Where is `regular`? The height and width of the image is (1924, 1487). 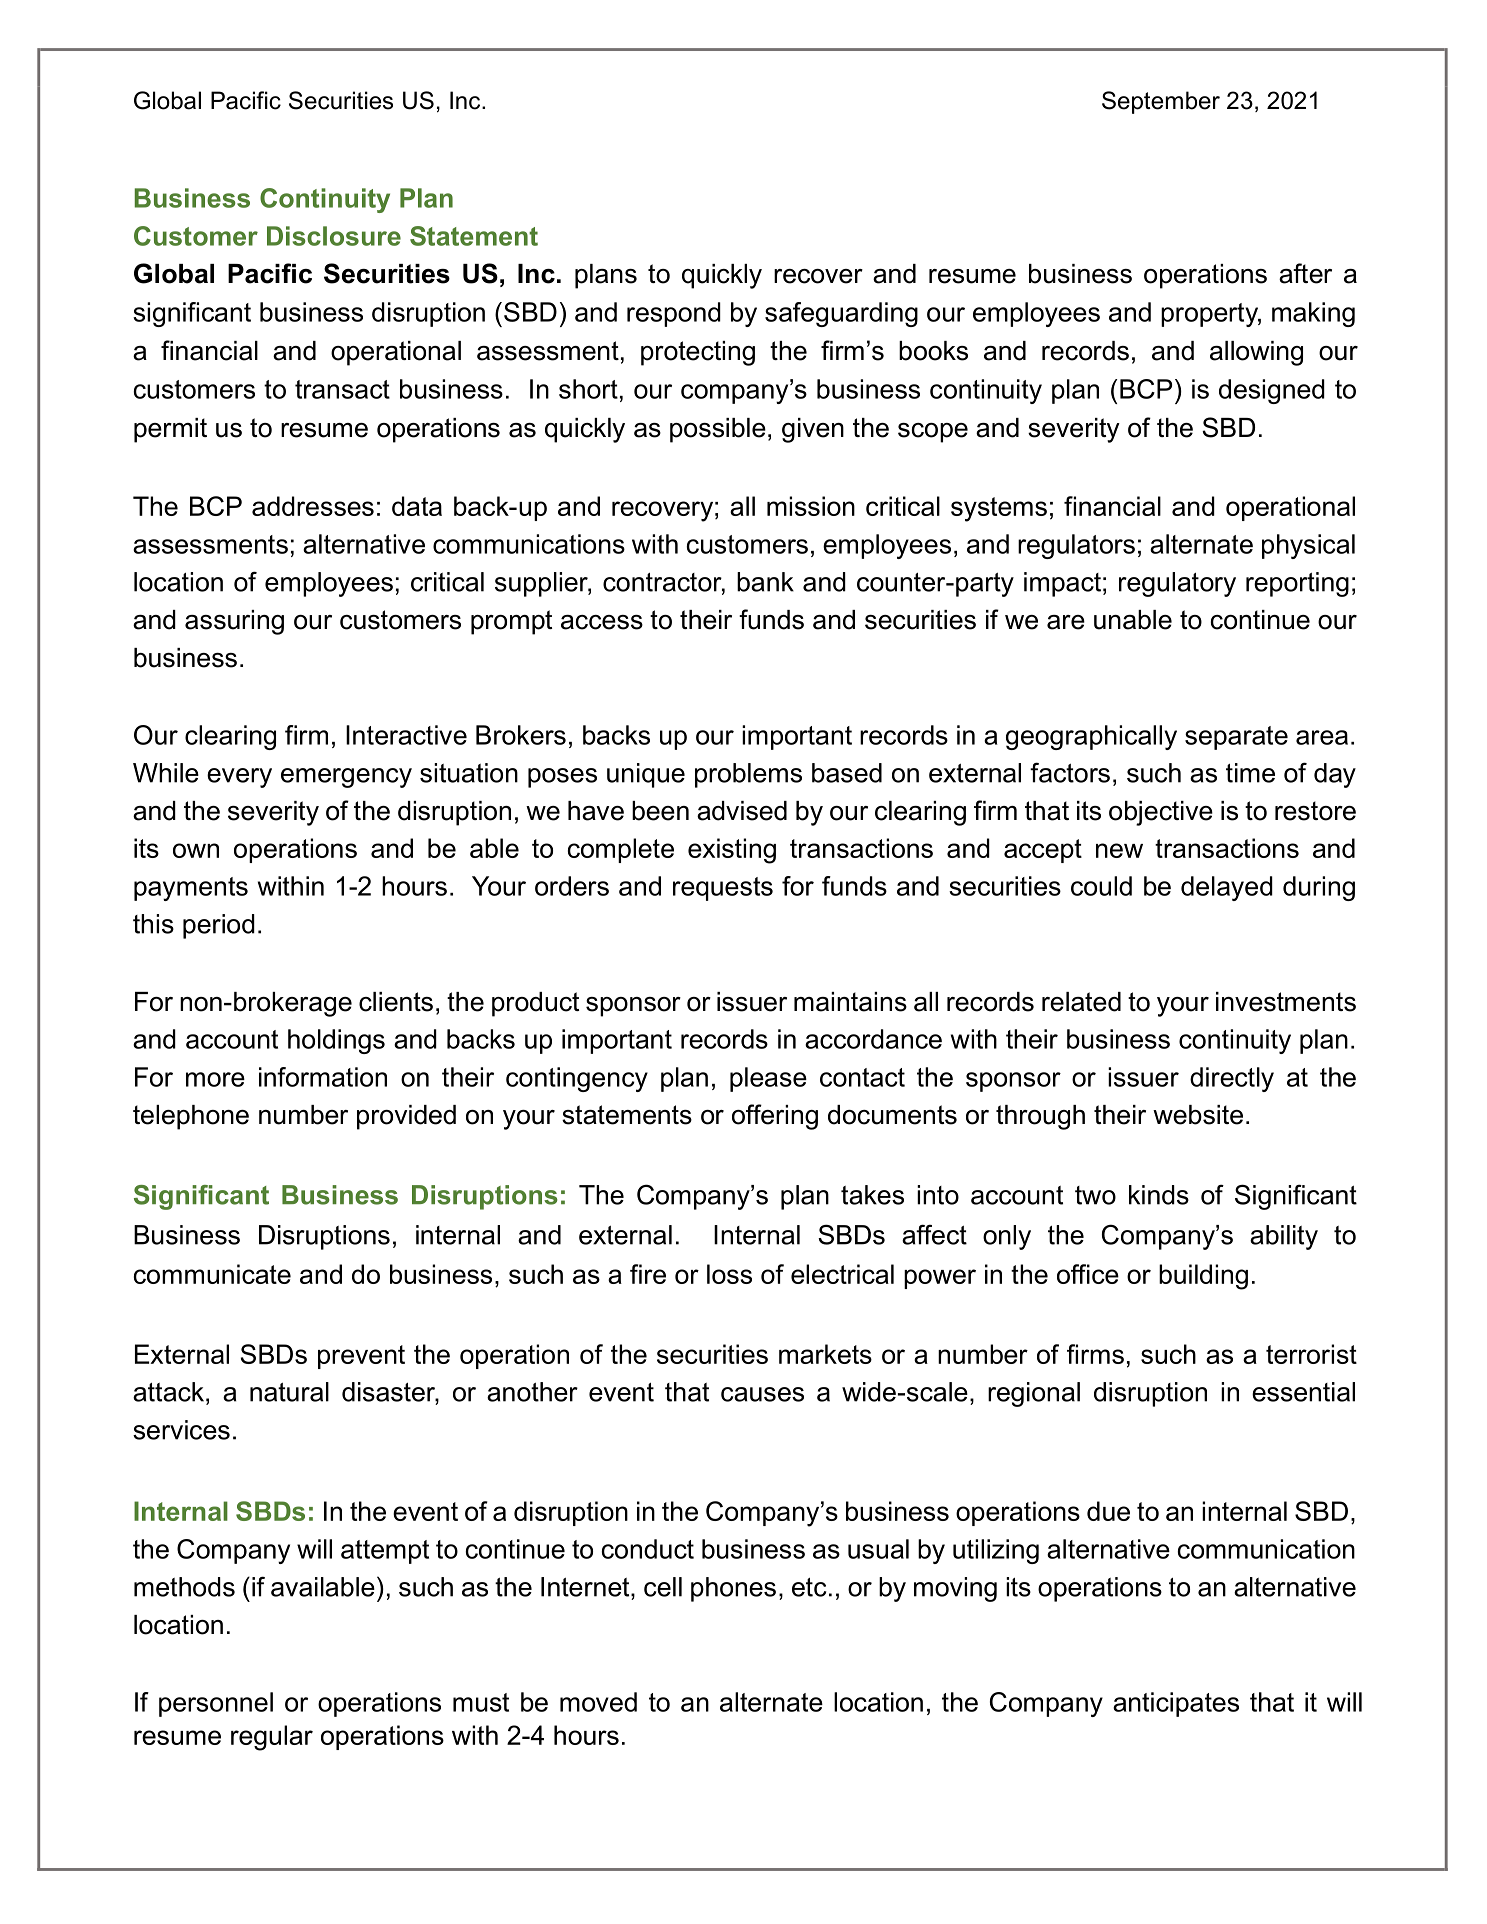 regular is located at coordinates (272, 1738).
